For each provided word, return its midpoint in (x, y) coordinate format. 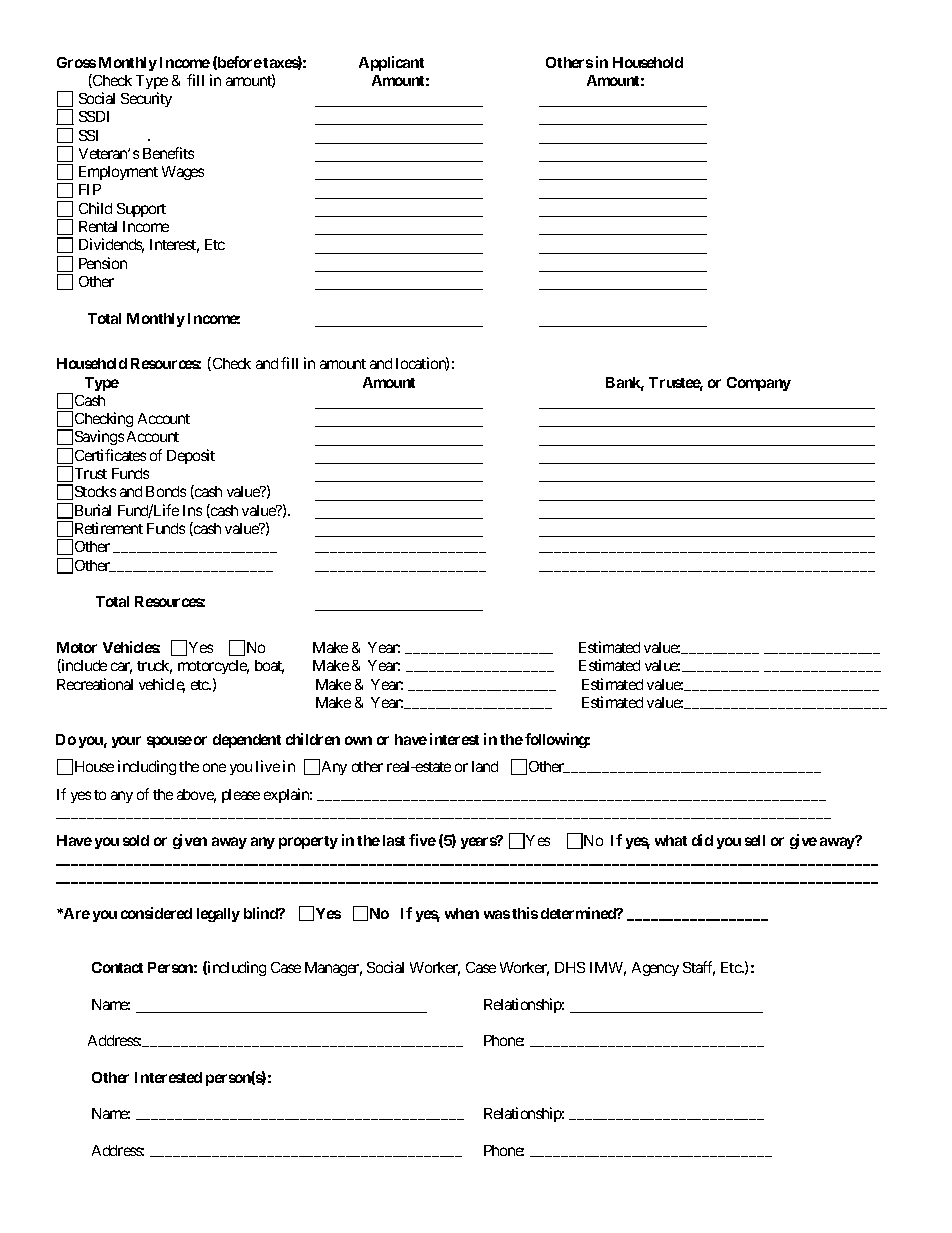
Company (759, 384)
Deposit (191, 456)
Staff (699, 968)
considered (156, 913)
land (485, 766)
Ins (192, 510)
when (462, 913)
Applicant (391, 63)
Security (146, 99)
